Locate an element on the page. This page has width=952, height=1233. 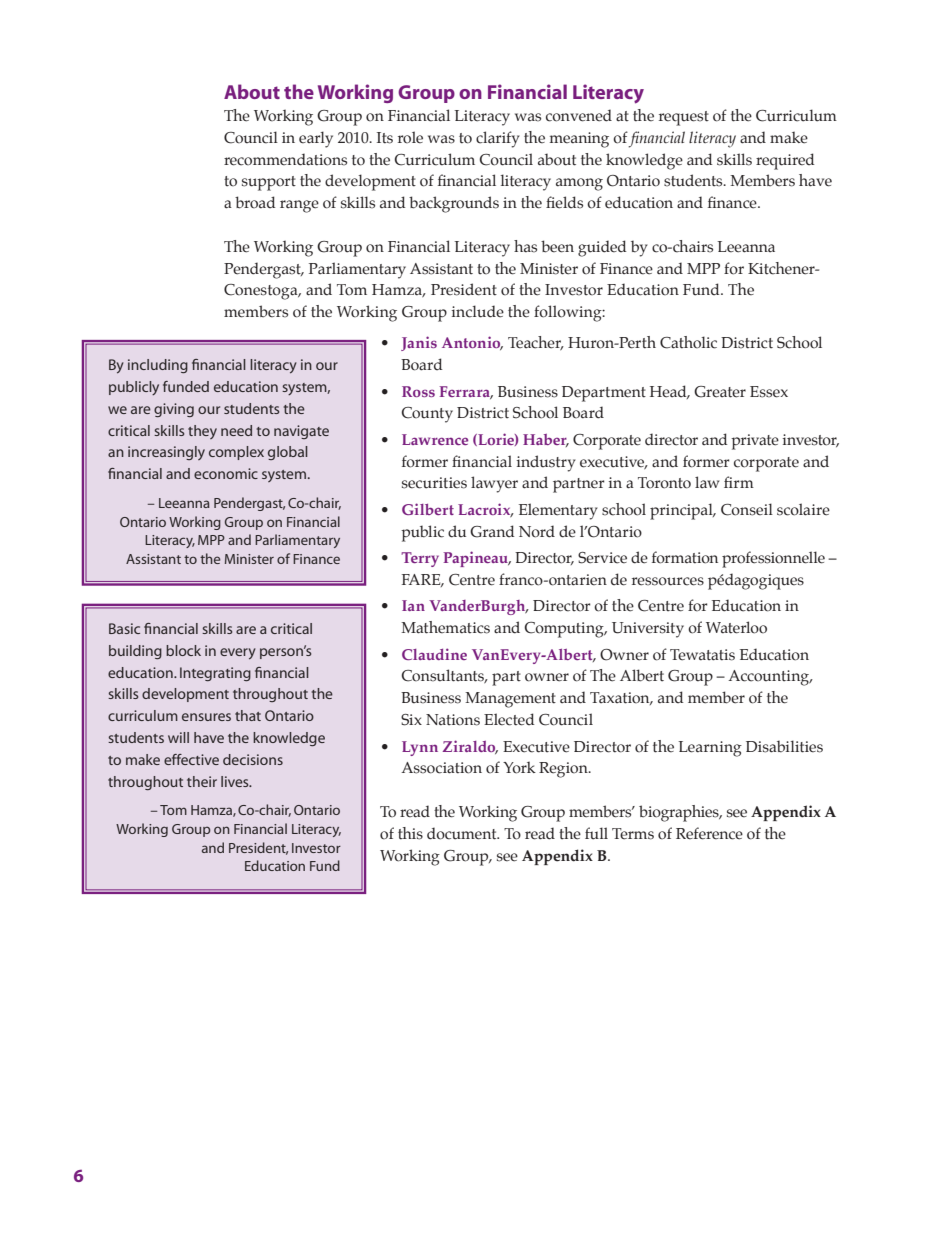
economic is located at coordinates (226, 473).
